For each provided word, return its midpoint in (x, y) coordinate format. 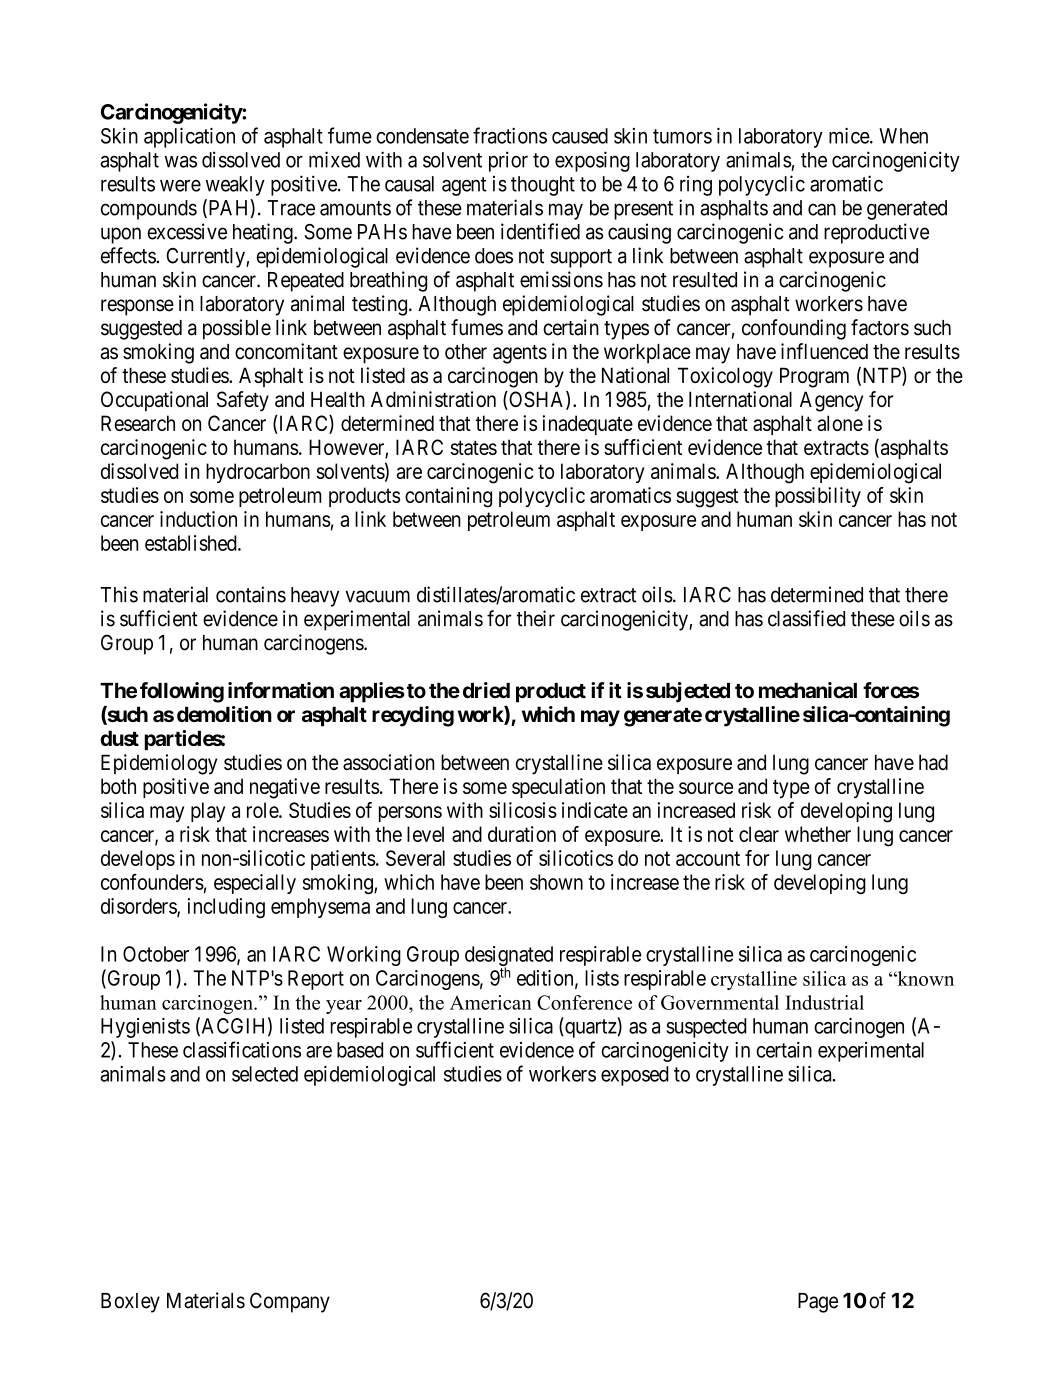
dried (486, 690)
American (491, 1002)
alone (840, 423)
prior (508, 161)
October (156, 954)
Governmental (720, 1002)
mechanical (808, 690)
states (473, 447)
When (903, 136)
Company (290, 1302)
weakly (235, 186)
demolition (224, 714)
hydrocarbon (258, 473)
